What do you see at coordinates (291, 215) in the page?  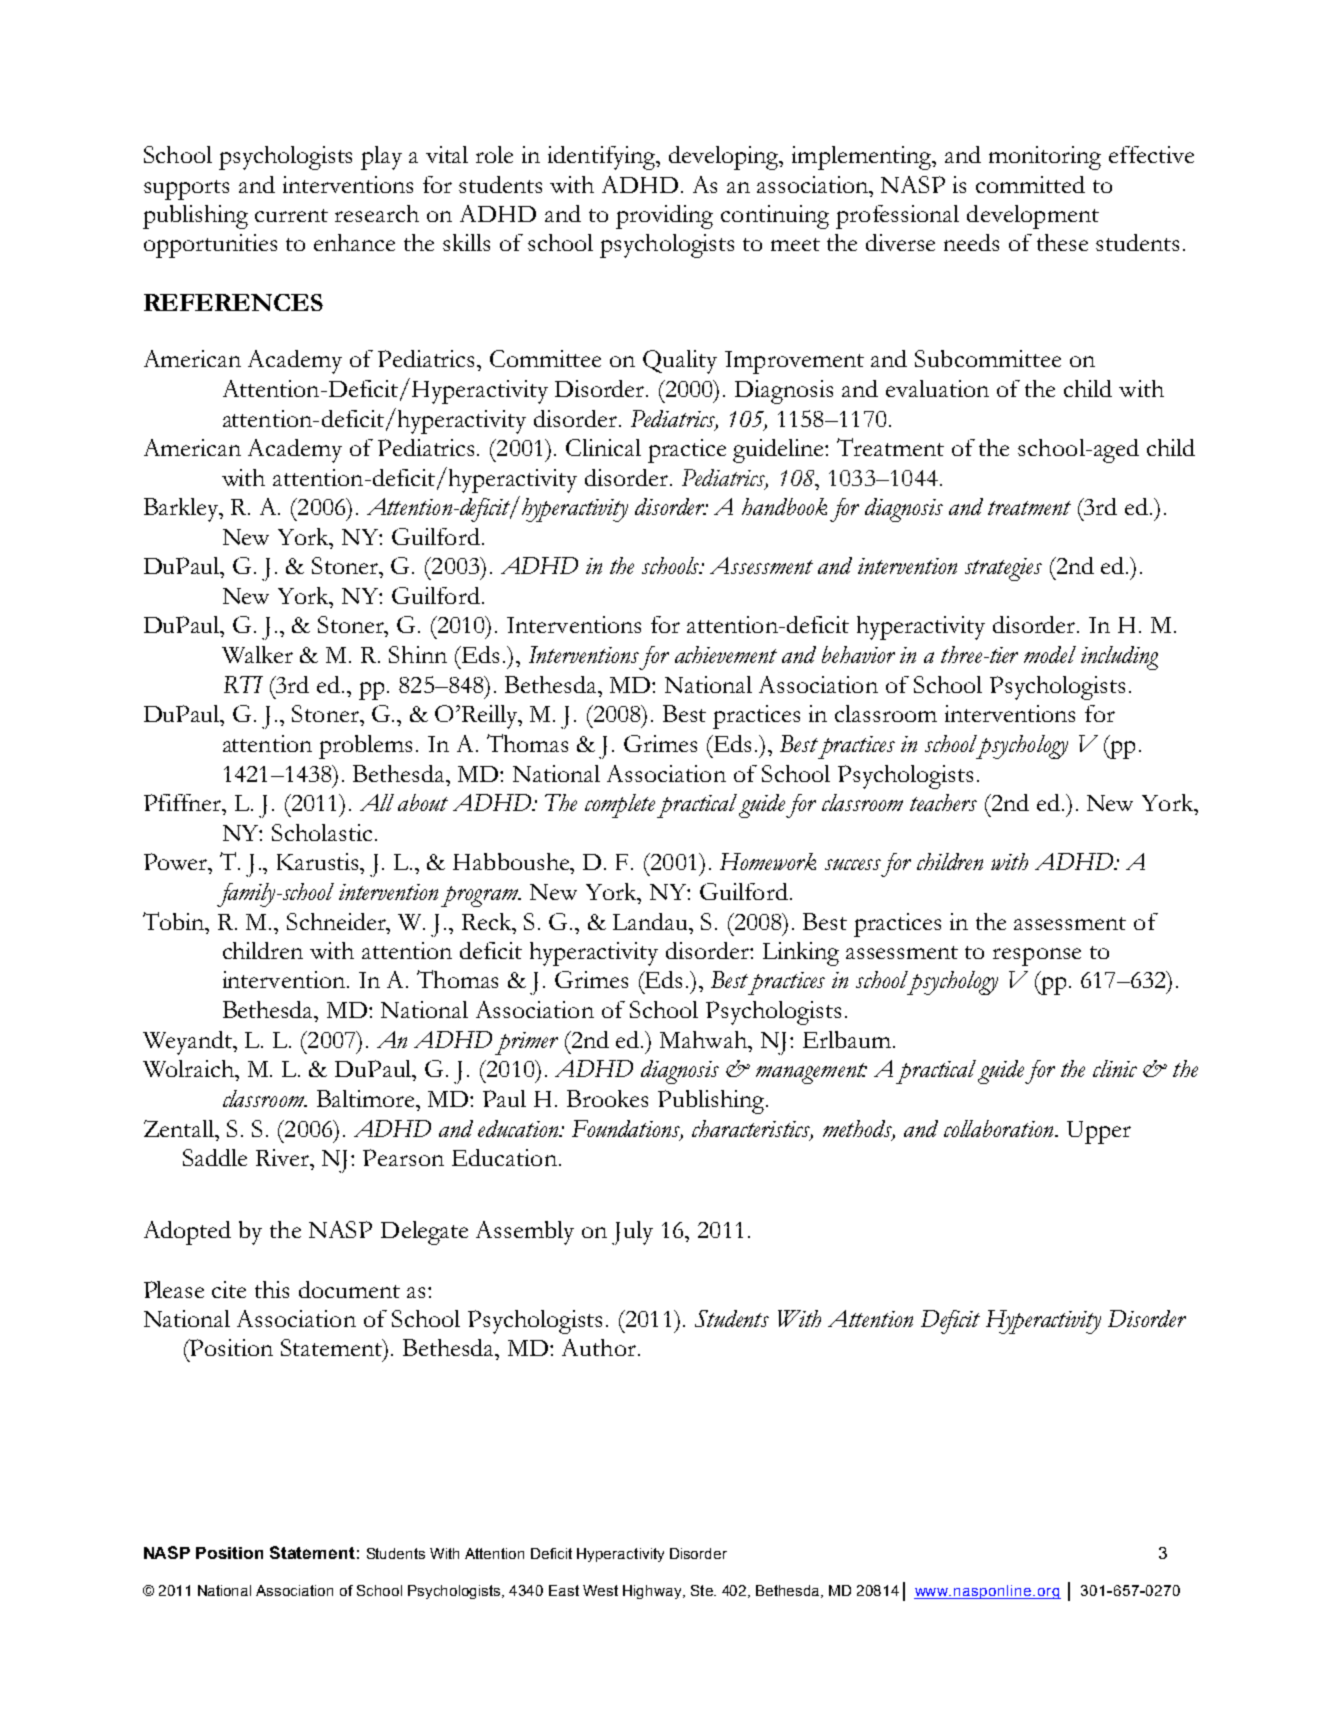 I see `current` at bounding box center [291, 215].
